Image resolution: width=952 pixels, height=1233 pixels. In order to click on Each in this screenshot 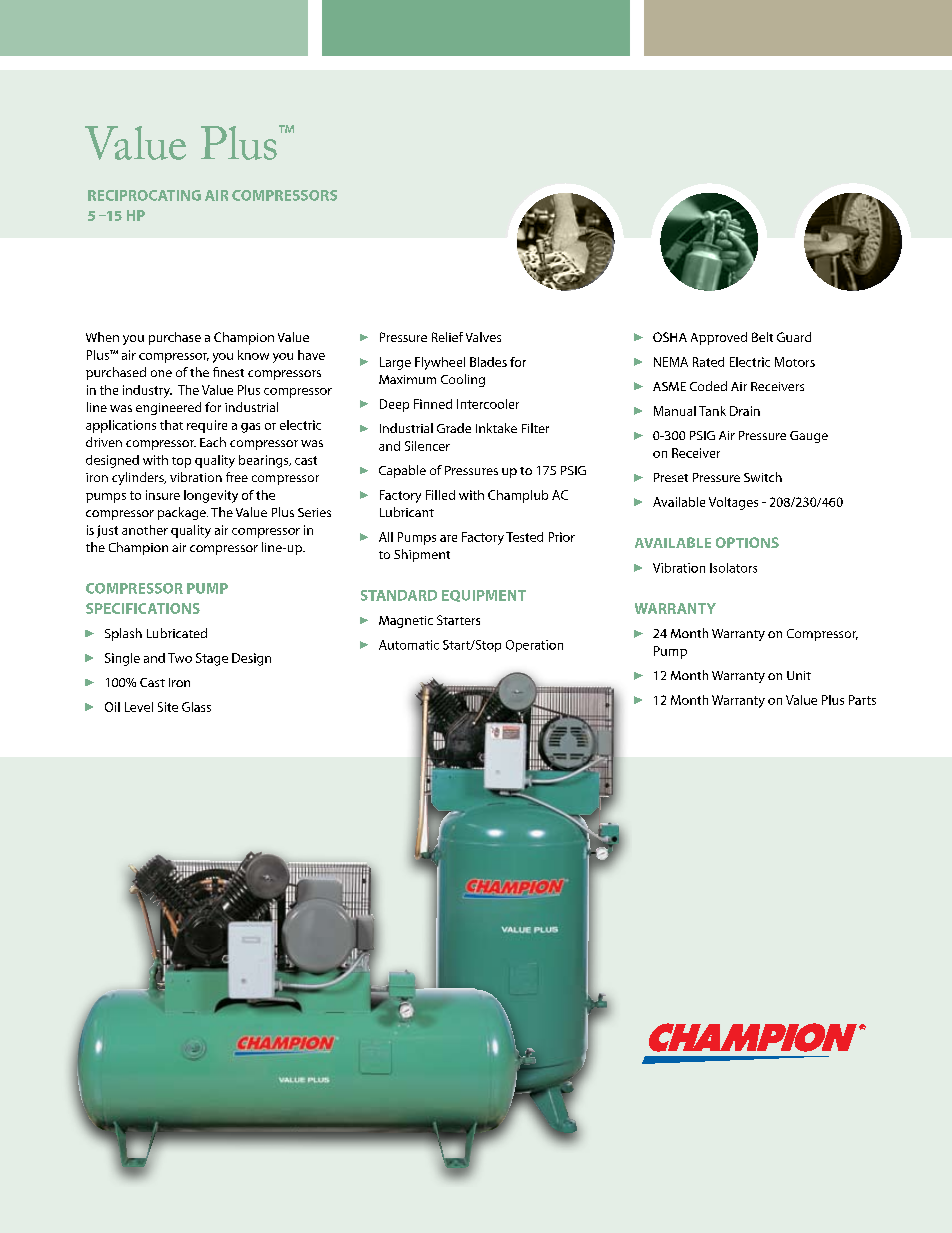, I will do `click(213, 442)`.
